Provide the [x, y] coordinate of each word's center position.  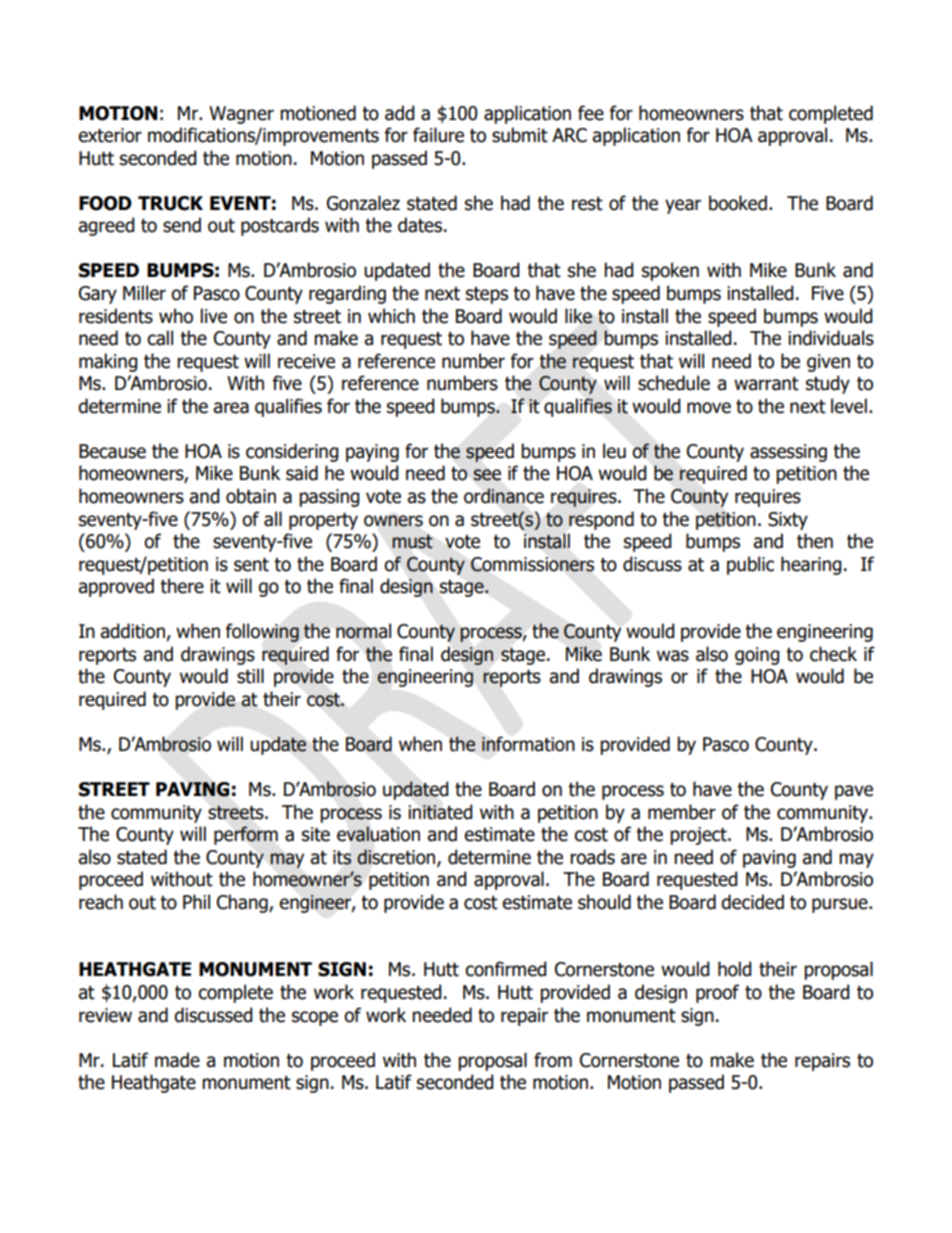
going [757, 656]
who [176, 316]
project [699, 836]
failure [438, 135]
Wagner [241, 115]
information [528, 744]
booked [738, 203]
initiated [440, 812]
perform [246, 835]
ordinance [504, 496]
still [250, 676]
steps [487, 295]
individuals [831, 338]
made [177, 1060]
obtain [251, 496]
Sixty [788, 521]
